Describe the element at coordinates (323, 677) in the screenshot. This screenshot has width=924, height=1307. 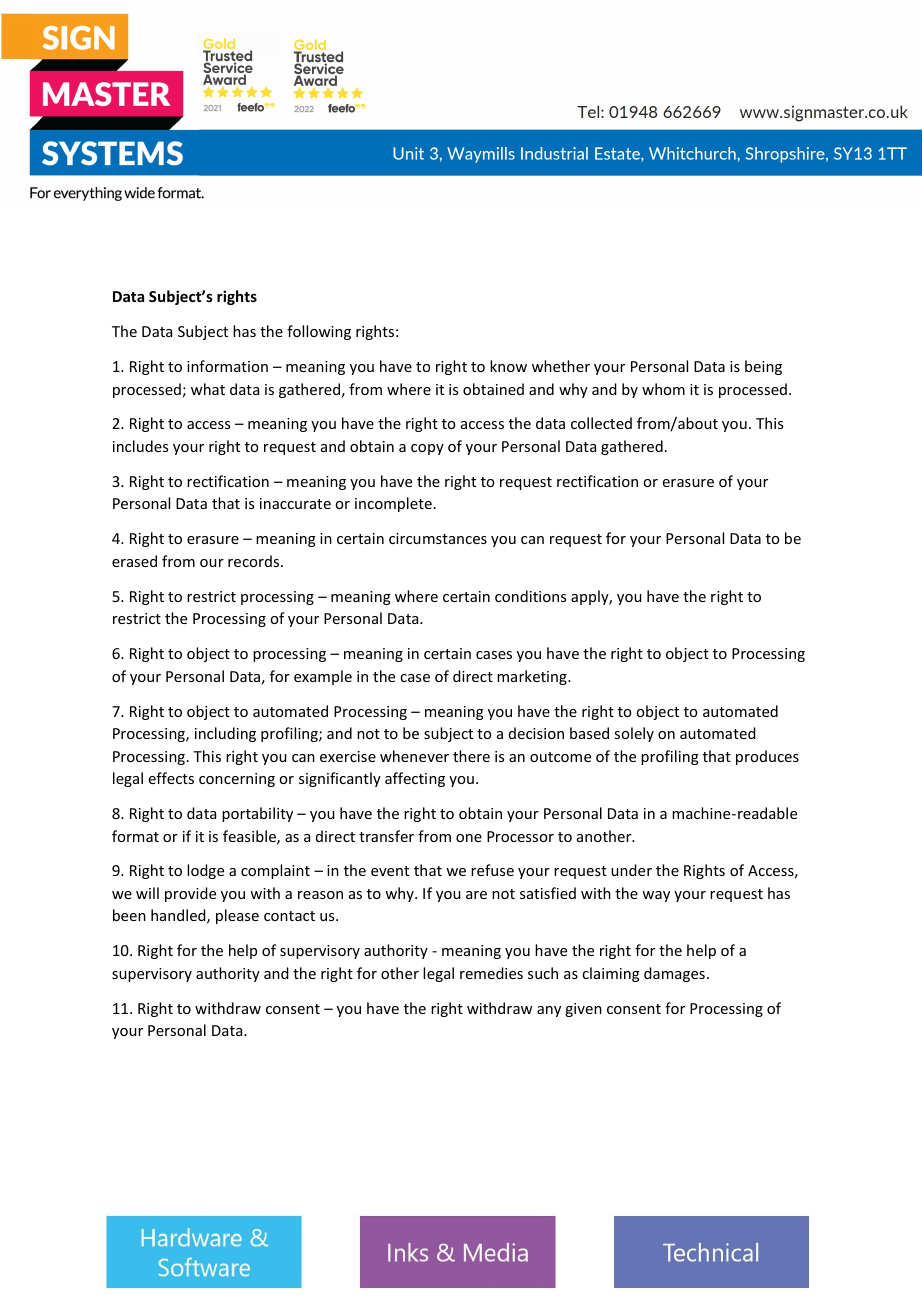
I see `example` at that location.
